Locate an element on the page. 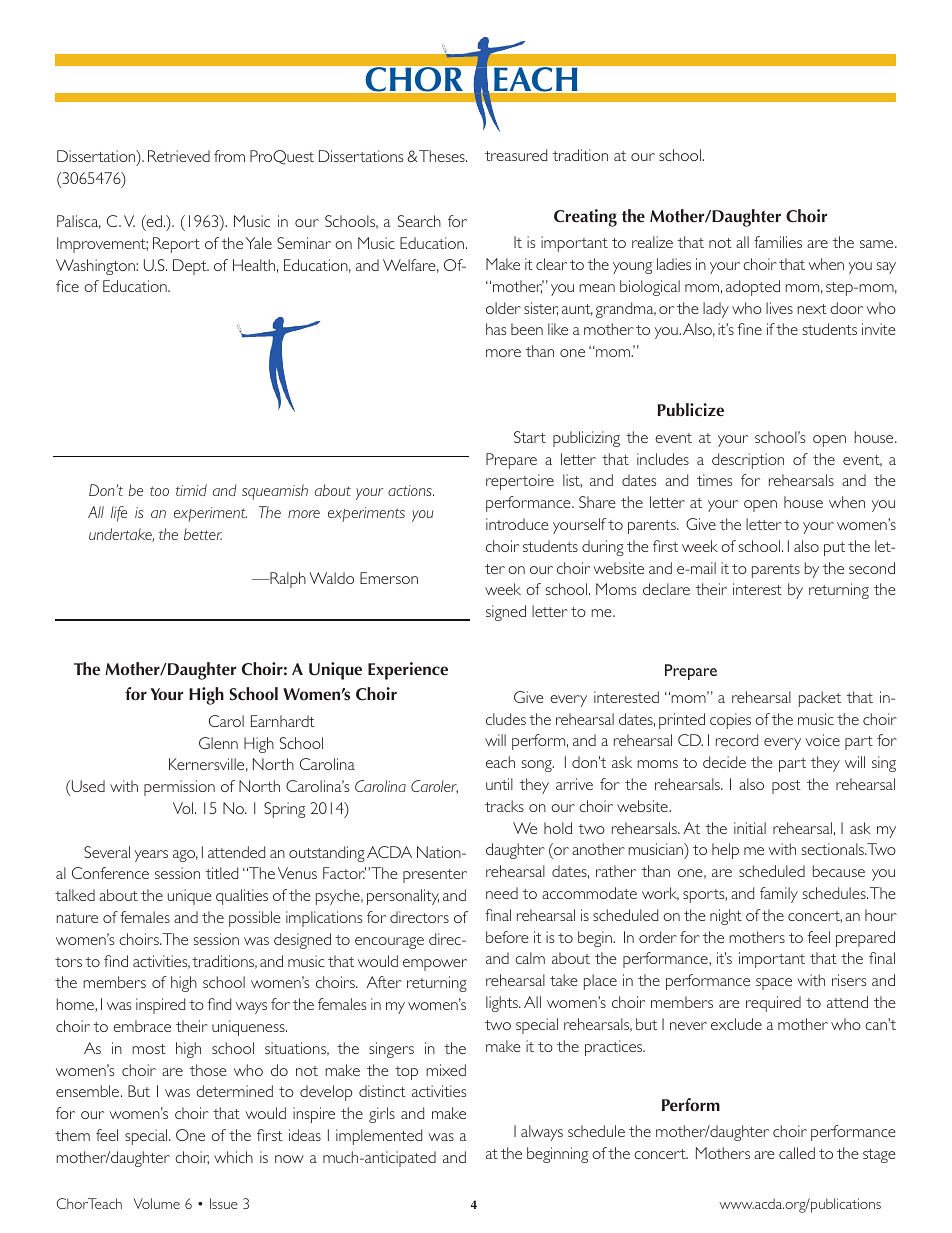 The image size is (952, 1233). family is located at coordinates (779, 895).
